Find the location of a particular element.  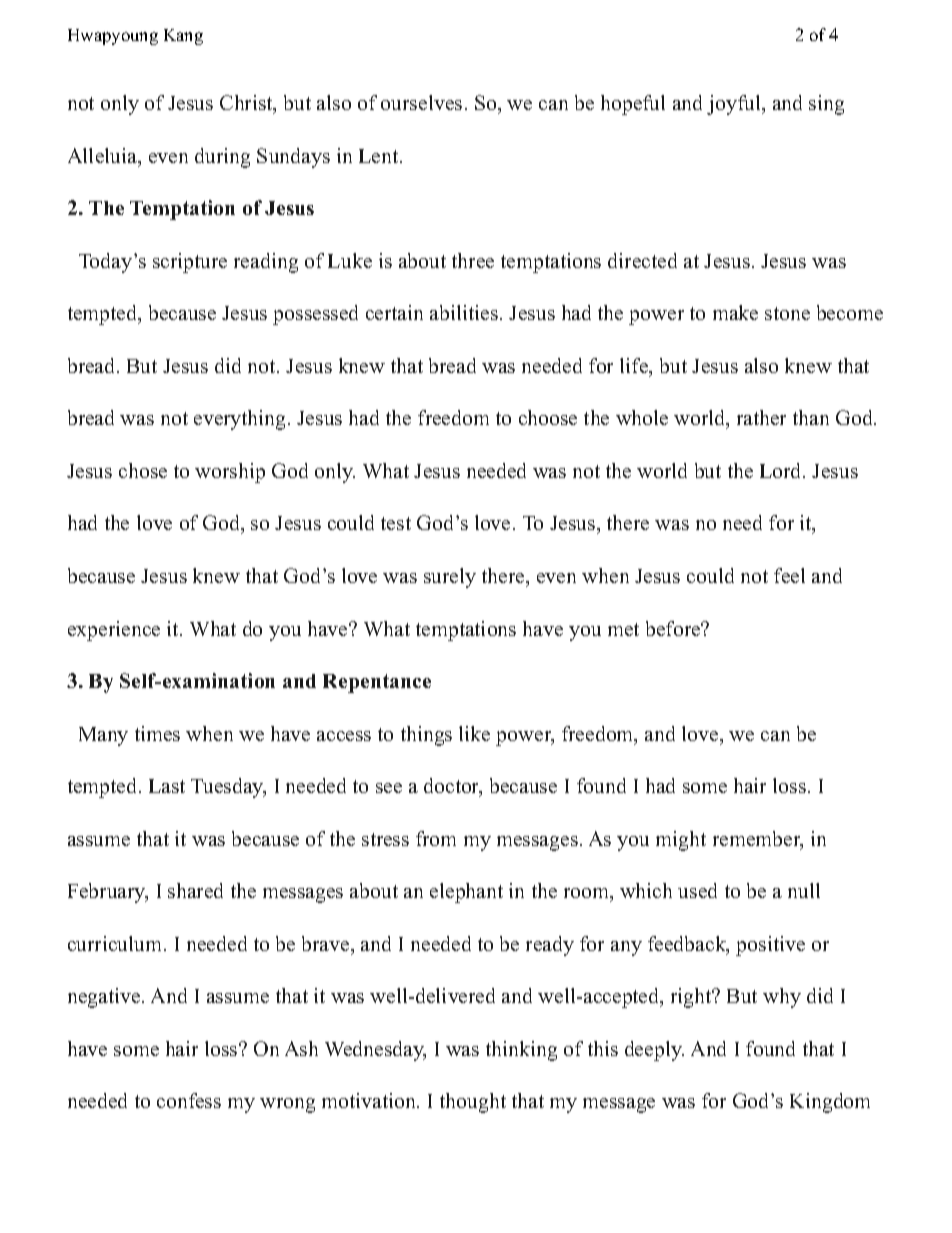

might is located at coordinates (681, 841).
